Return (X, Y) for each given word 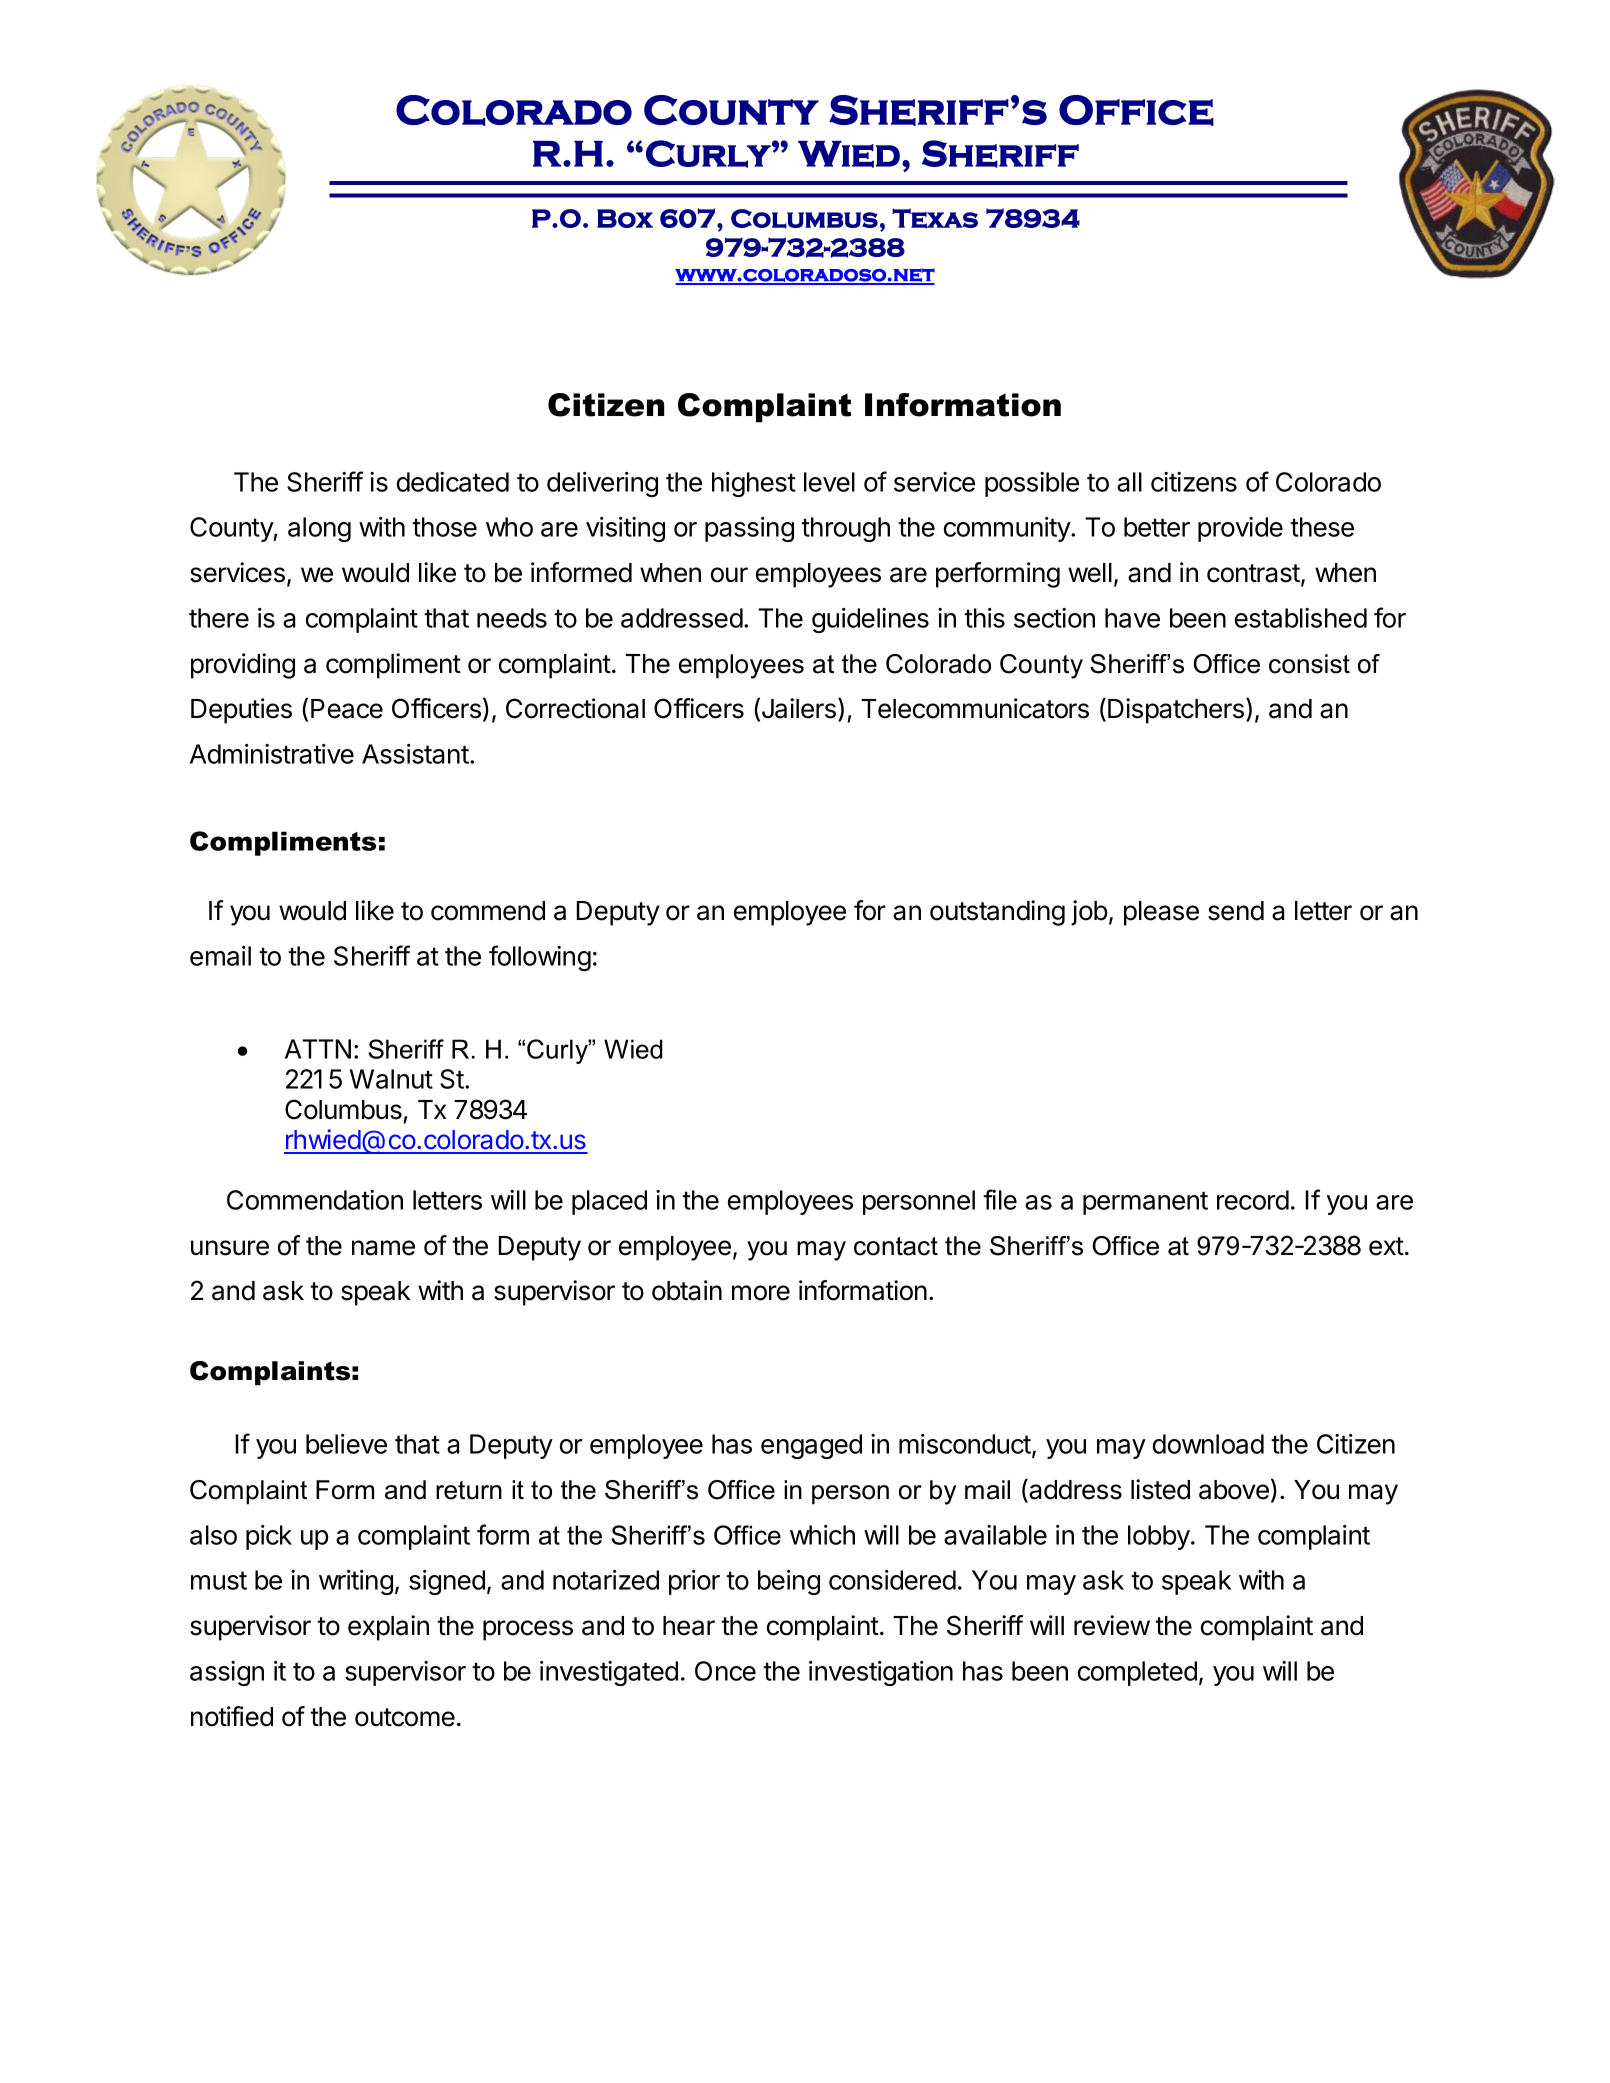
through (845, 529)
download (1208, 1444)
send (1236, 911)
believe (346, 1444)
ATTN (318, 1049)
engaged (811, 1446)
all (1129, 482)
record (1253, 1200)
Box (625, 218)
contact (896, 1246)
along (319, 529)
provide (1240, 529)
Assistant (415, 754)
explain (388, 1628)
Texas (935, 218)
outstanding (997, 913)
